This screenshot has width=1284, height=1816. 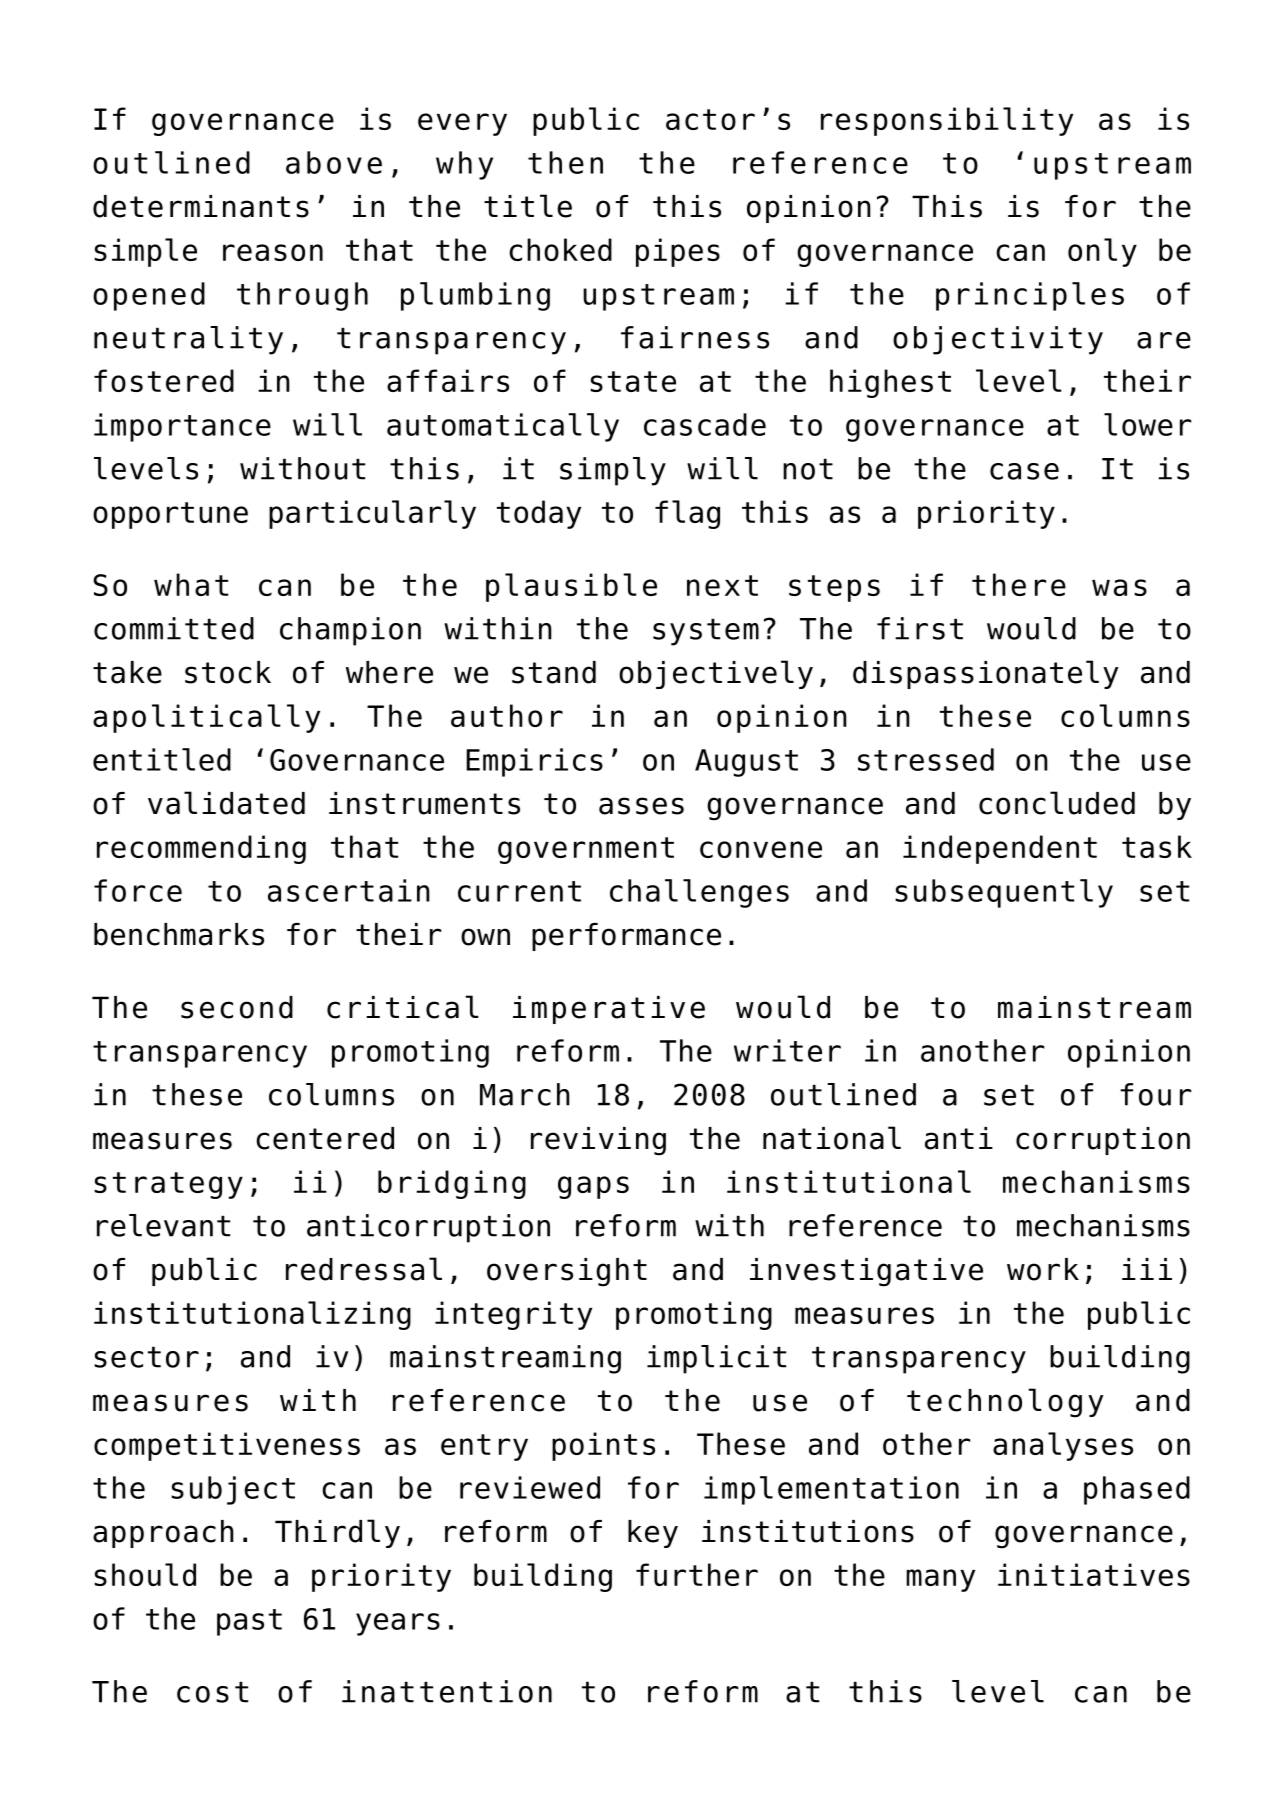 I want to click on benchmarks, so click(x=179, y=934).
